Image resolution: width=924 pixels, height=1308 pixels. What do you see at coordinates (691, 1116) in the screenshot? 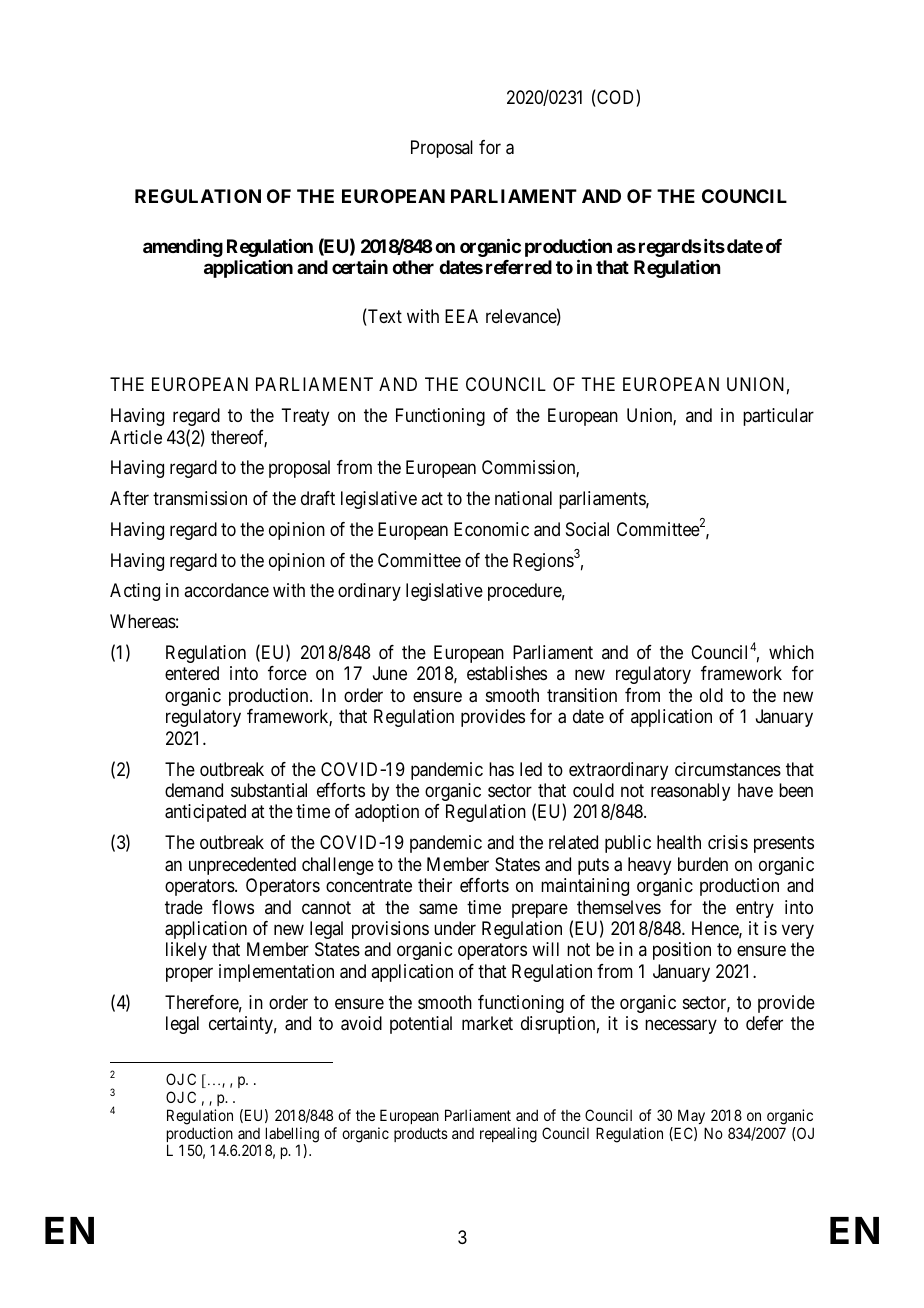
I see `May` at bounding box center [691, 1116].
